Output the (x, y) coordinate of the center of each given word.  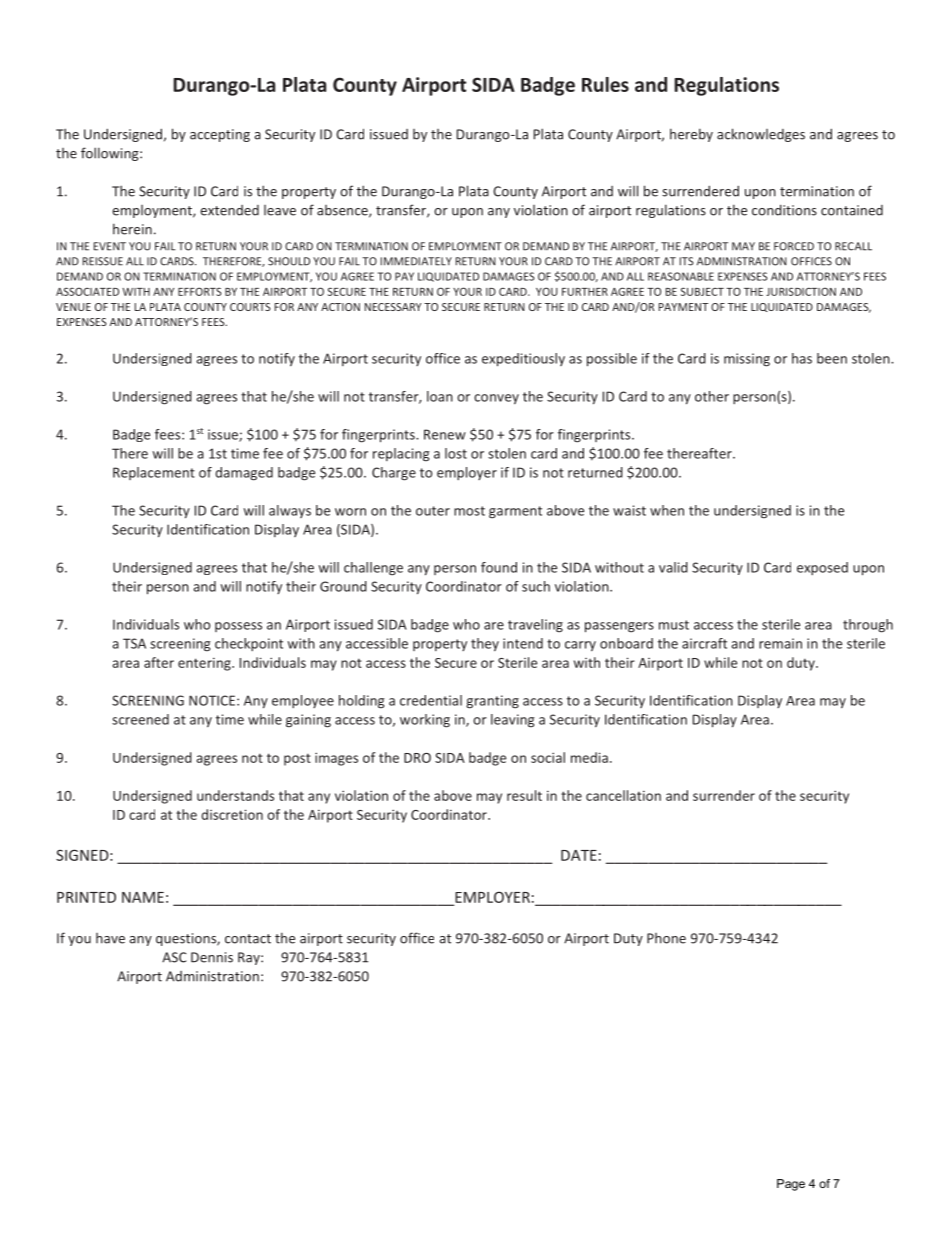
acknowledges (761, 135)
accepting (220, 135)
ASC (174, 957)
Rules (605, 84)
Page (791, 1185)
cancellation (623, 795)
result (524, 795)
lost (456, 453)
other (712, 396)
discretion (232, 814)
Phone (666, 938)
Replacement (154, 473)
